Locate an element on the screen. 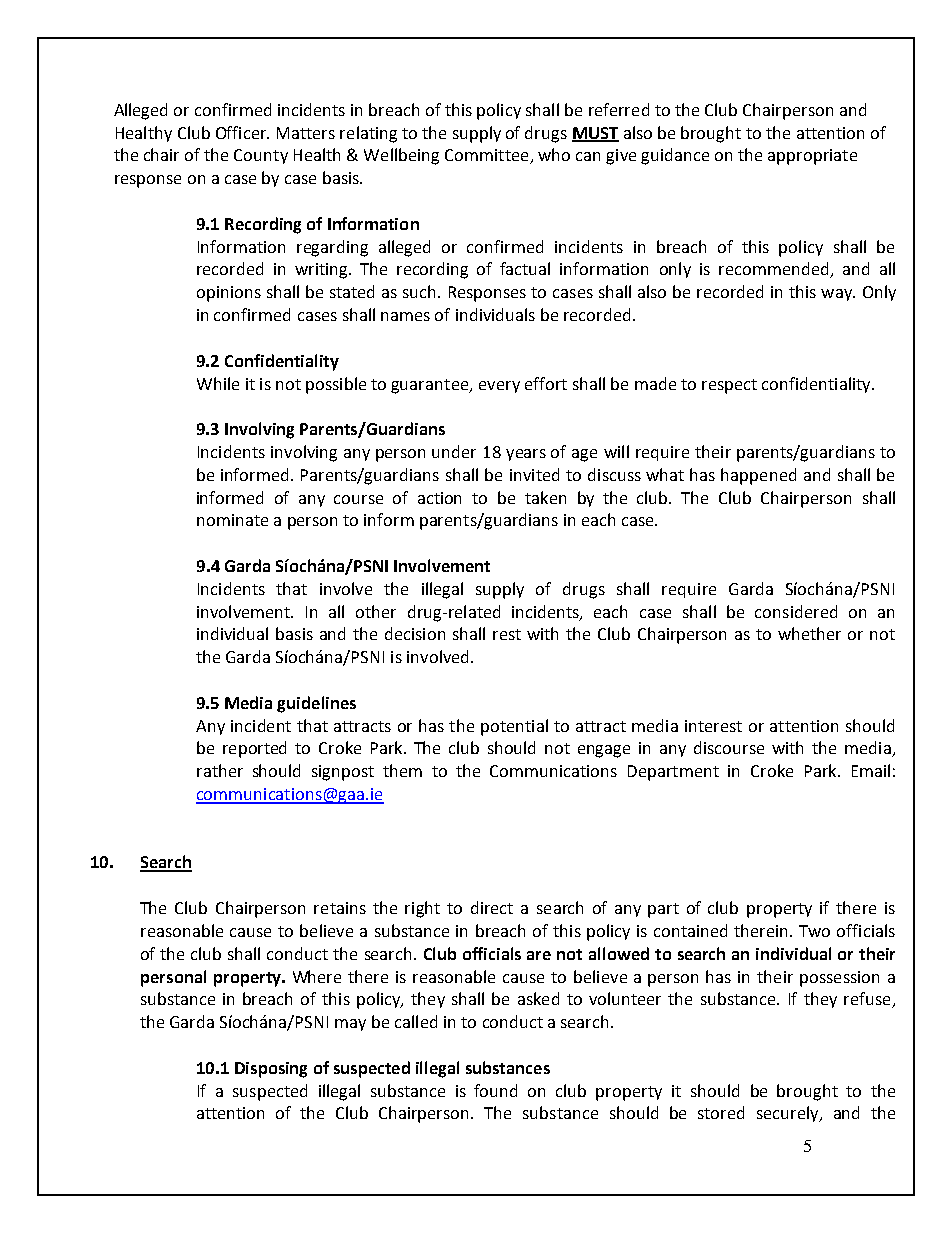  decision is located at coordinates (415, 633).
